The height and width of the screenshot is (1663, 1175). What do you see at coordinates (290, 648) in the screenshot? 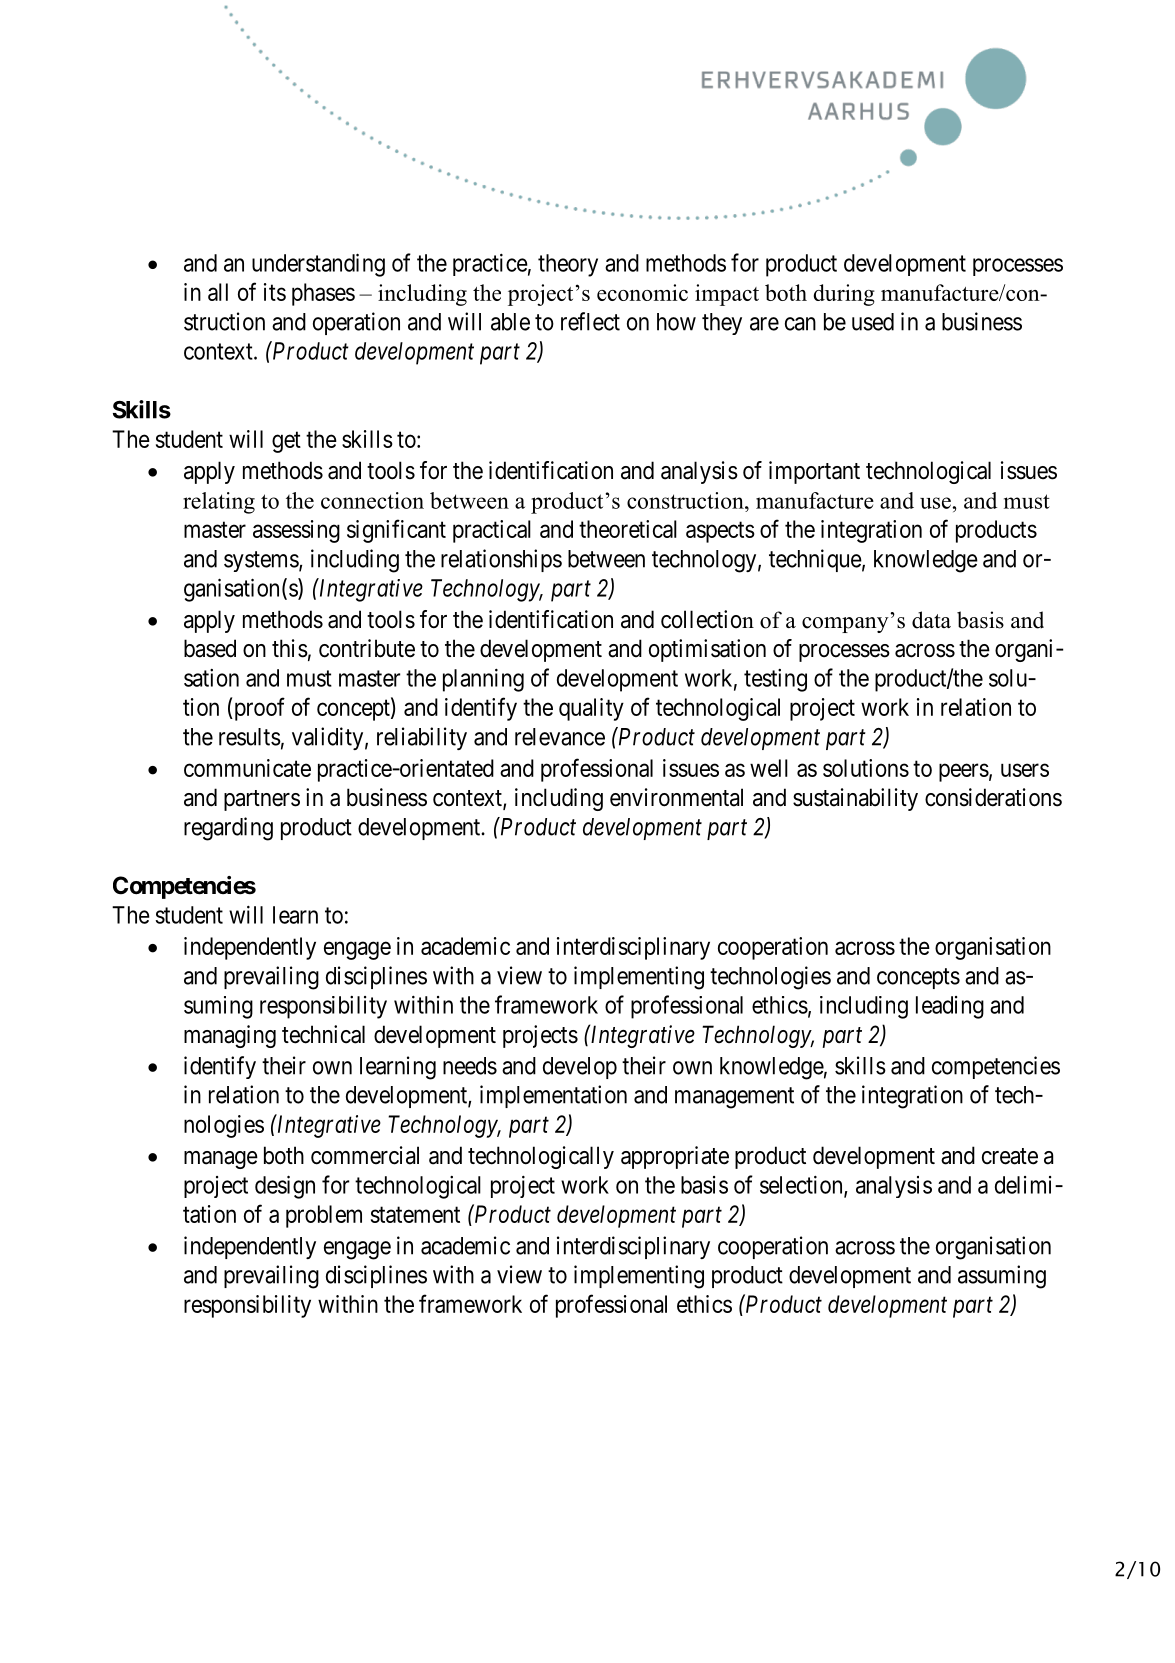
I see `this` at bounding box center [290, 648].
